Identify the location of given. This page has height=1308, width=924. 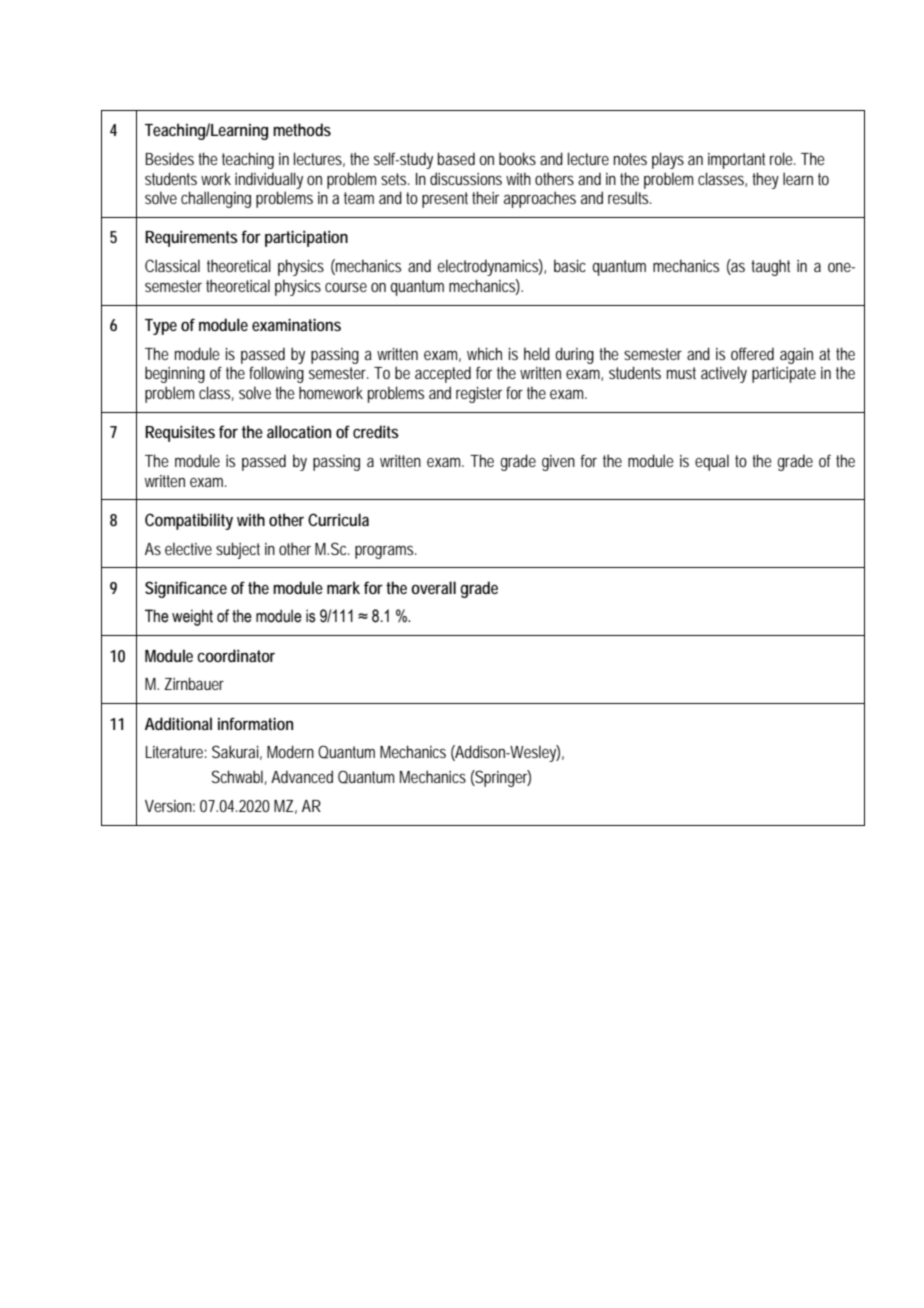
(558, 463).
